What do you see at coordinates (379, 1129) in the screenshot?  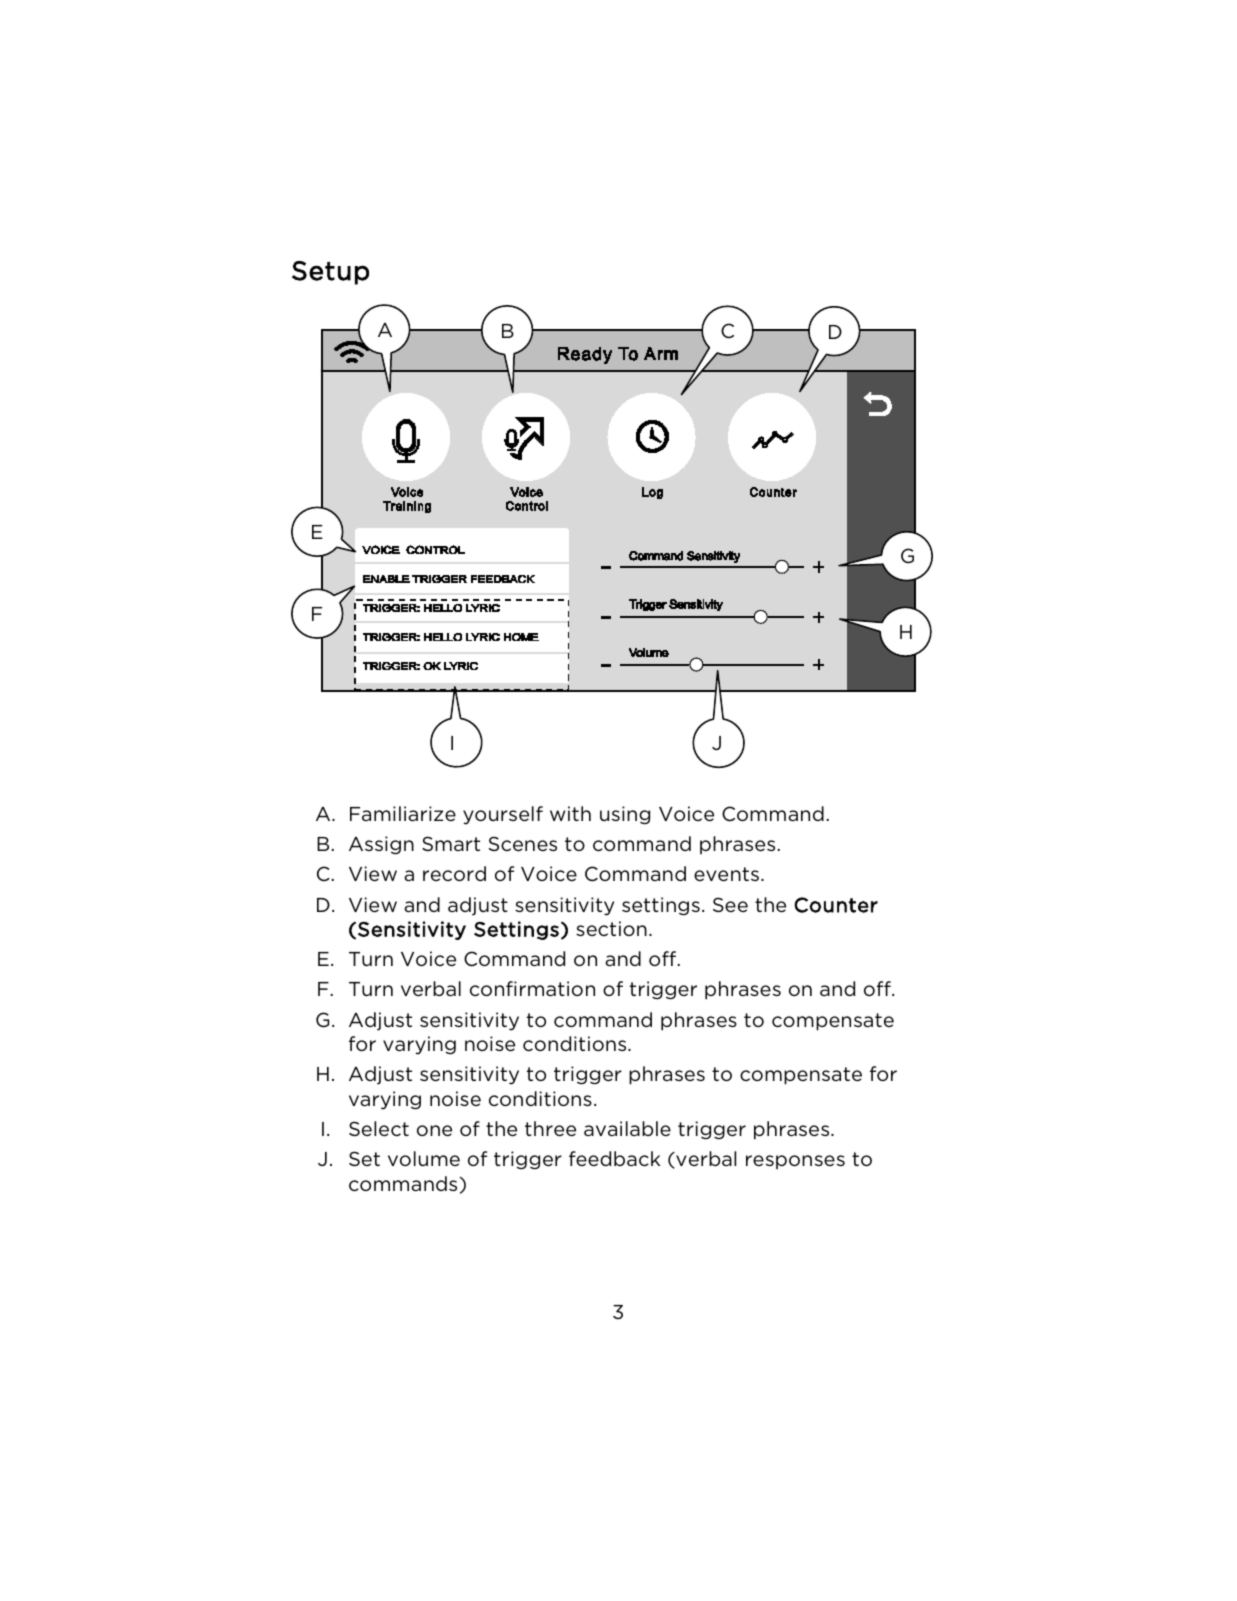 I see `Select` at bounding box center [379, 1129].
